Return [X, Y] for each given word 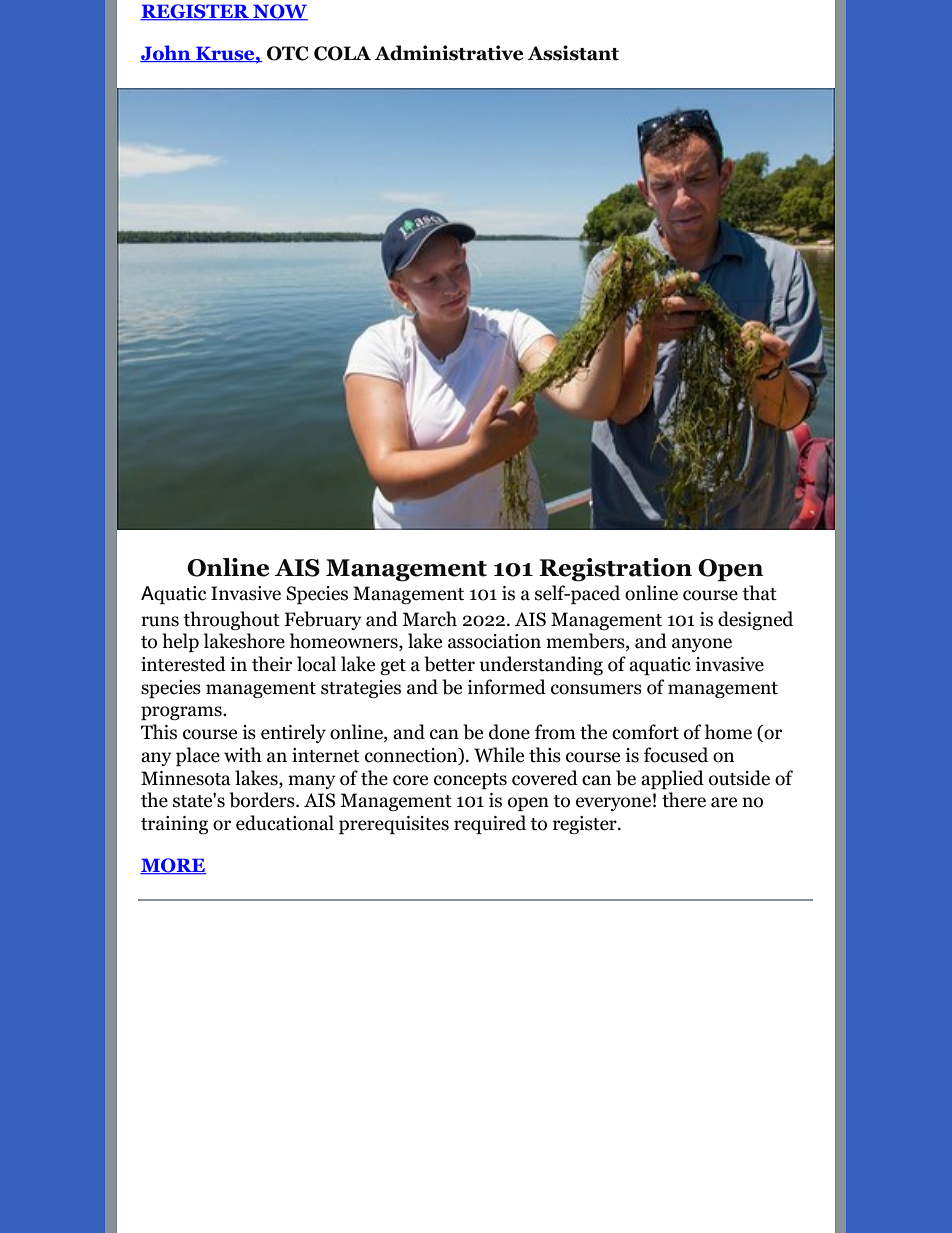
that [759, 593]
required [490, 824]
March [429, 619]
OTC [288, 53]
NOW [279, 12]
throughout [231, 620]
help [180, 642]
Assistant [573, 53]
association [494, 641]
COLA [342, 53]
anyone [702, 645]
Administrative [448, 53]
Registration [615, 570]
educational [285, 823]
